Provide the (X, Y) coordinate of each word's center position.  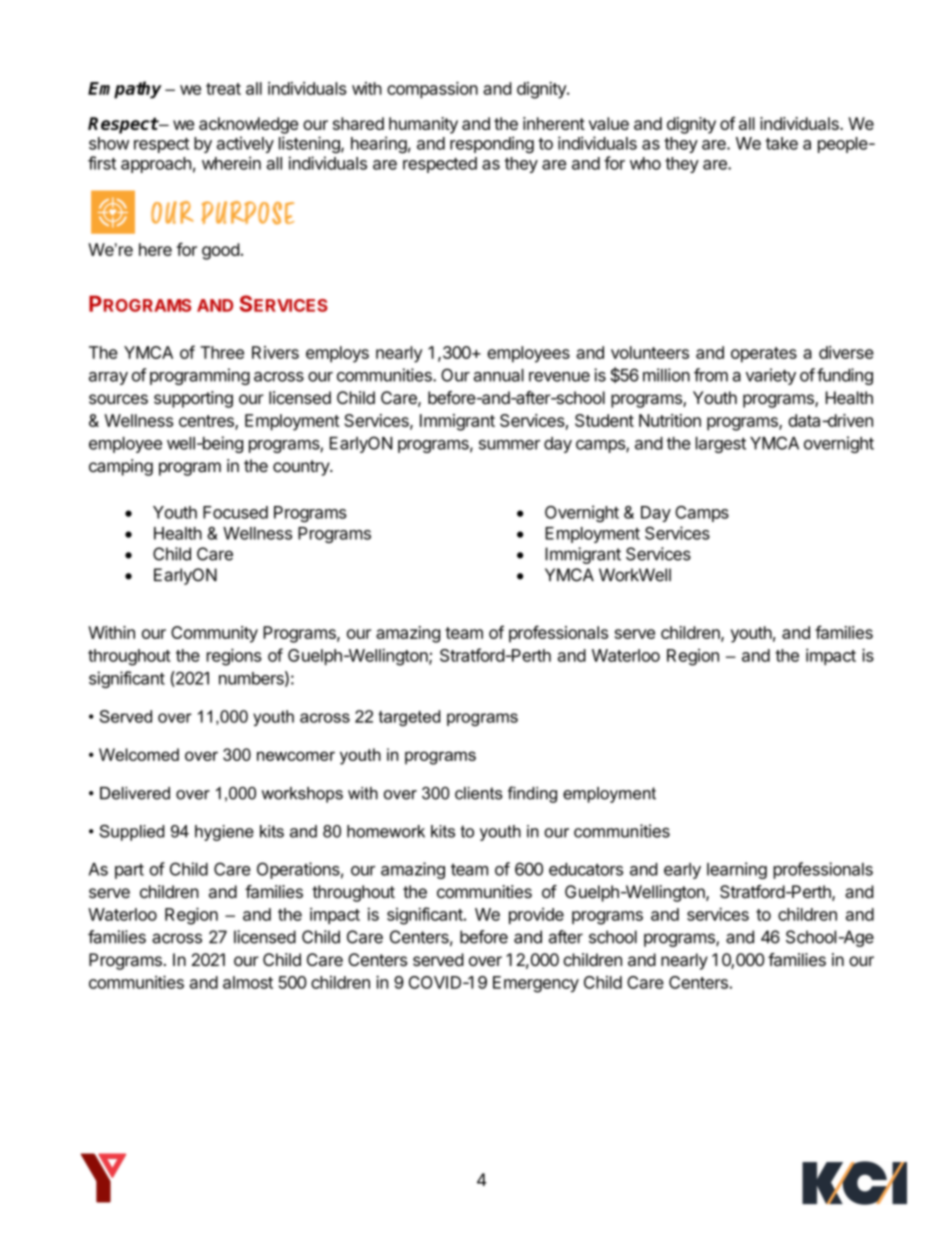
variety (771, 376)
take (782, 143)
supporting (193, 399)
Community (214, 634)
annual (499, 375)
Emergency (536, 984)
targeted (409, 718)
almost (248, 982)
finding (532, 794)
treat (223, 89)
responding (492, 145)
